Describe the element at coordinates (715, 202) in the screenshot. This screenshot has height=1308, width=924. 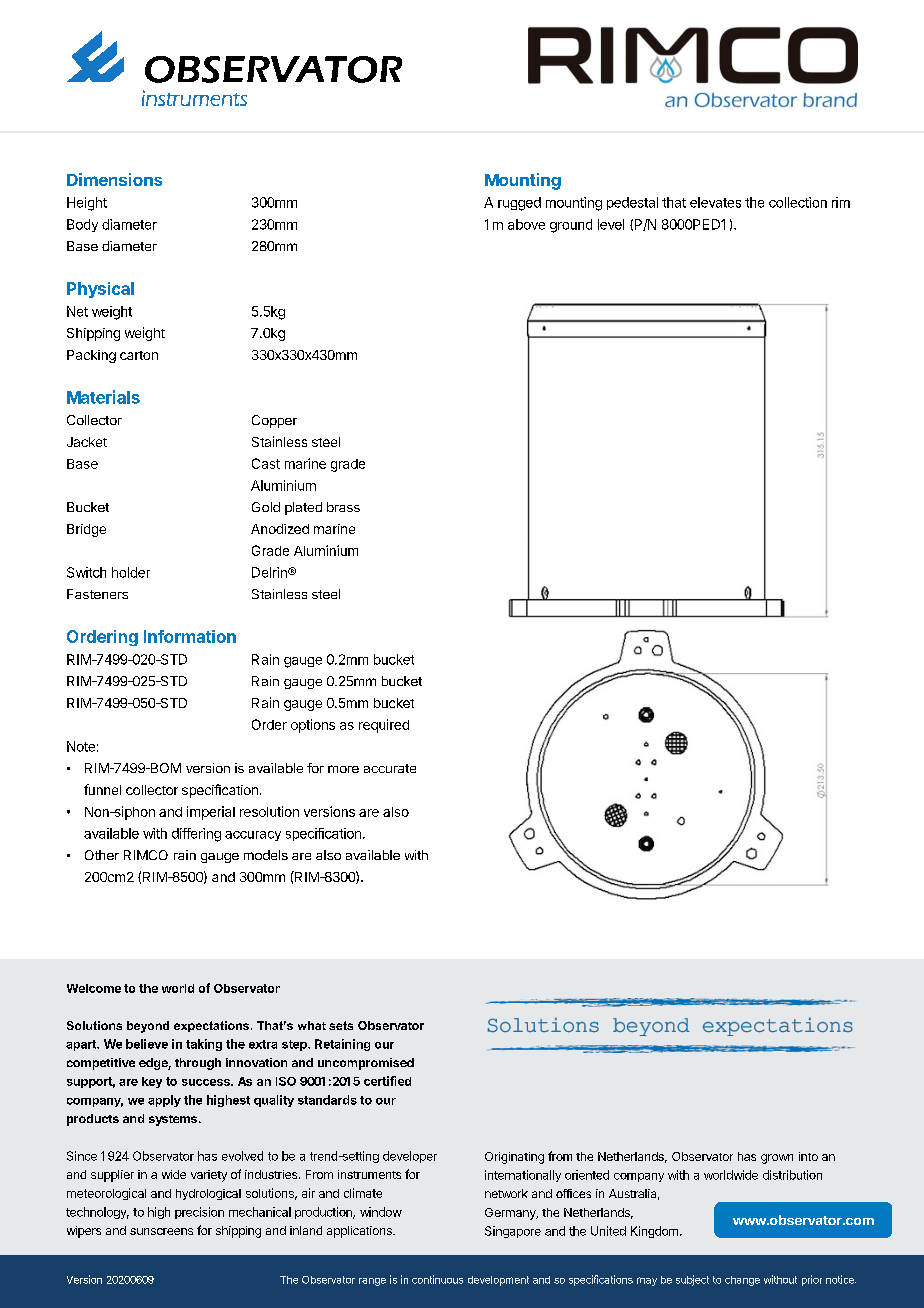
I see `elevates` at that location.
